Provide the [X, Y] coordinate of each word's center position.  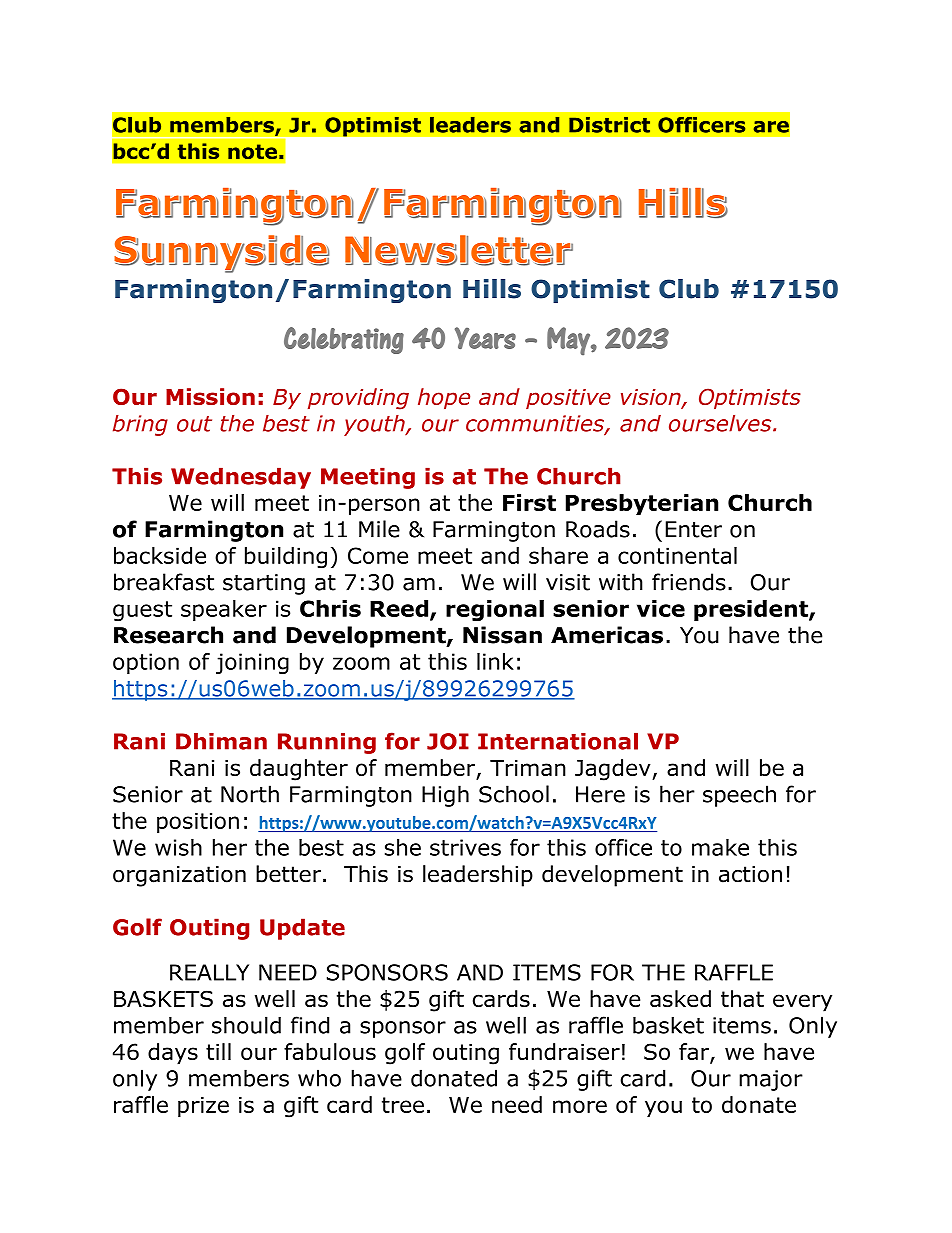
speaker [224, 610]
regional [495, 610]
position [198, 822]
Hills [492, 289]
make [720, 847]
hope [444, 398]
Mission [210, 396]
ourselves [721, 423]
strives [465, 847]
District [609, 125]
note [252, 151]
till [218, 1051]
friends [689, 582]
